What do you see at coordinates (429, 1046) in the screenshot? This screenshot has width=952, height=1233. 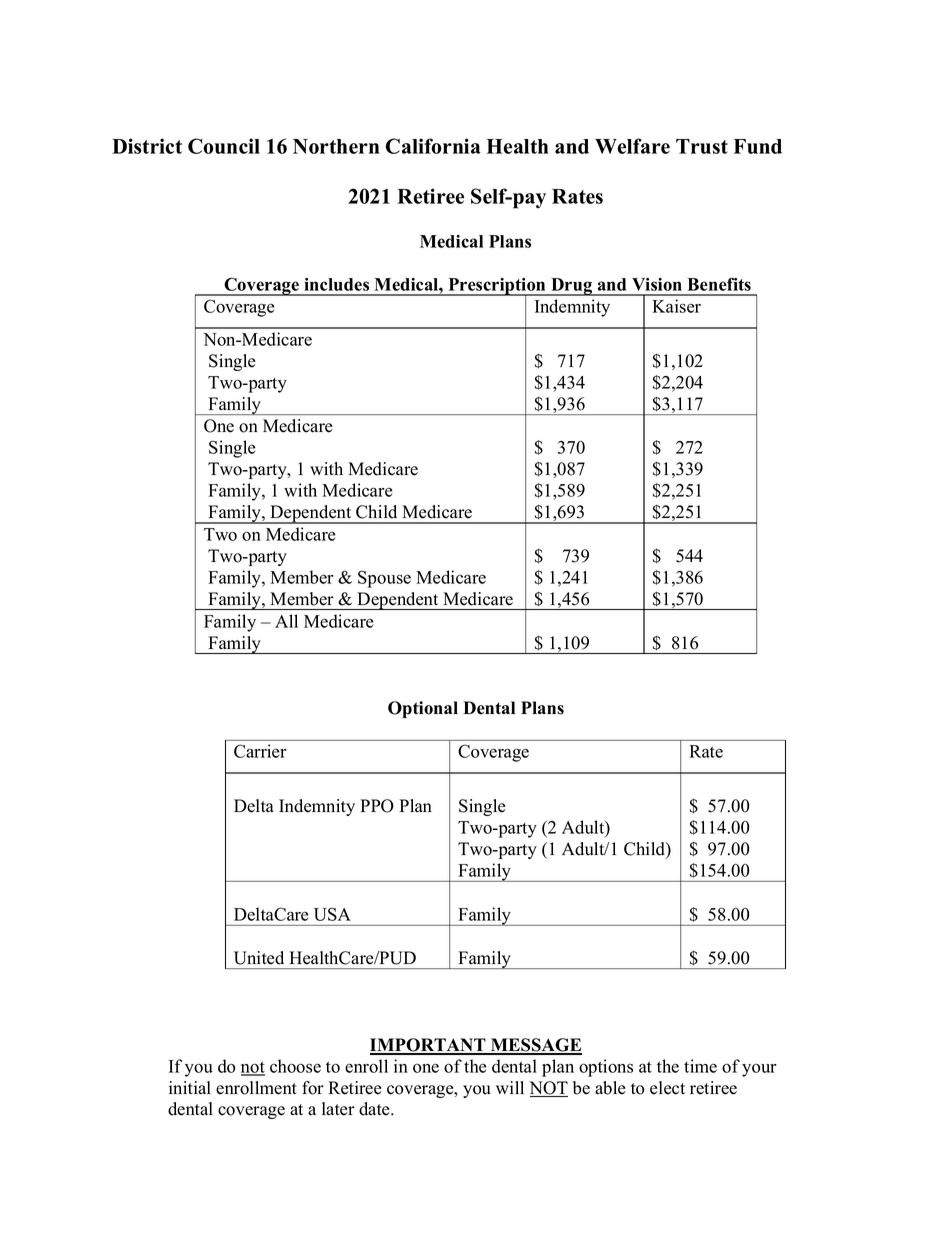 I see `IMPORTANT` at bounding box center [429, 1046].
